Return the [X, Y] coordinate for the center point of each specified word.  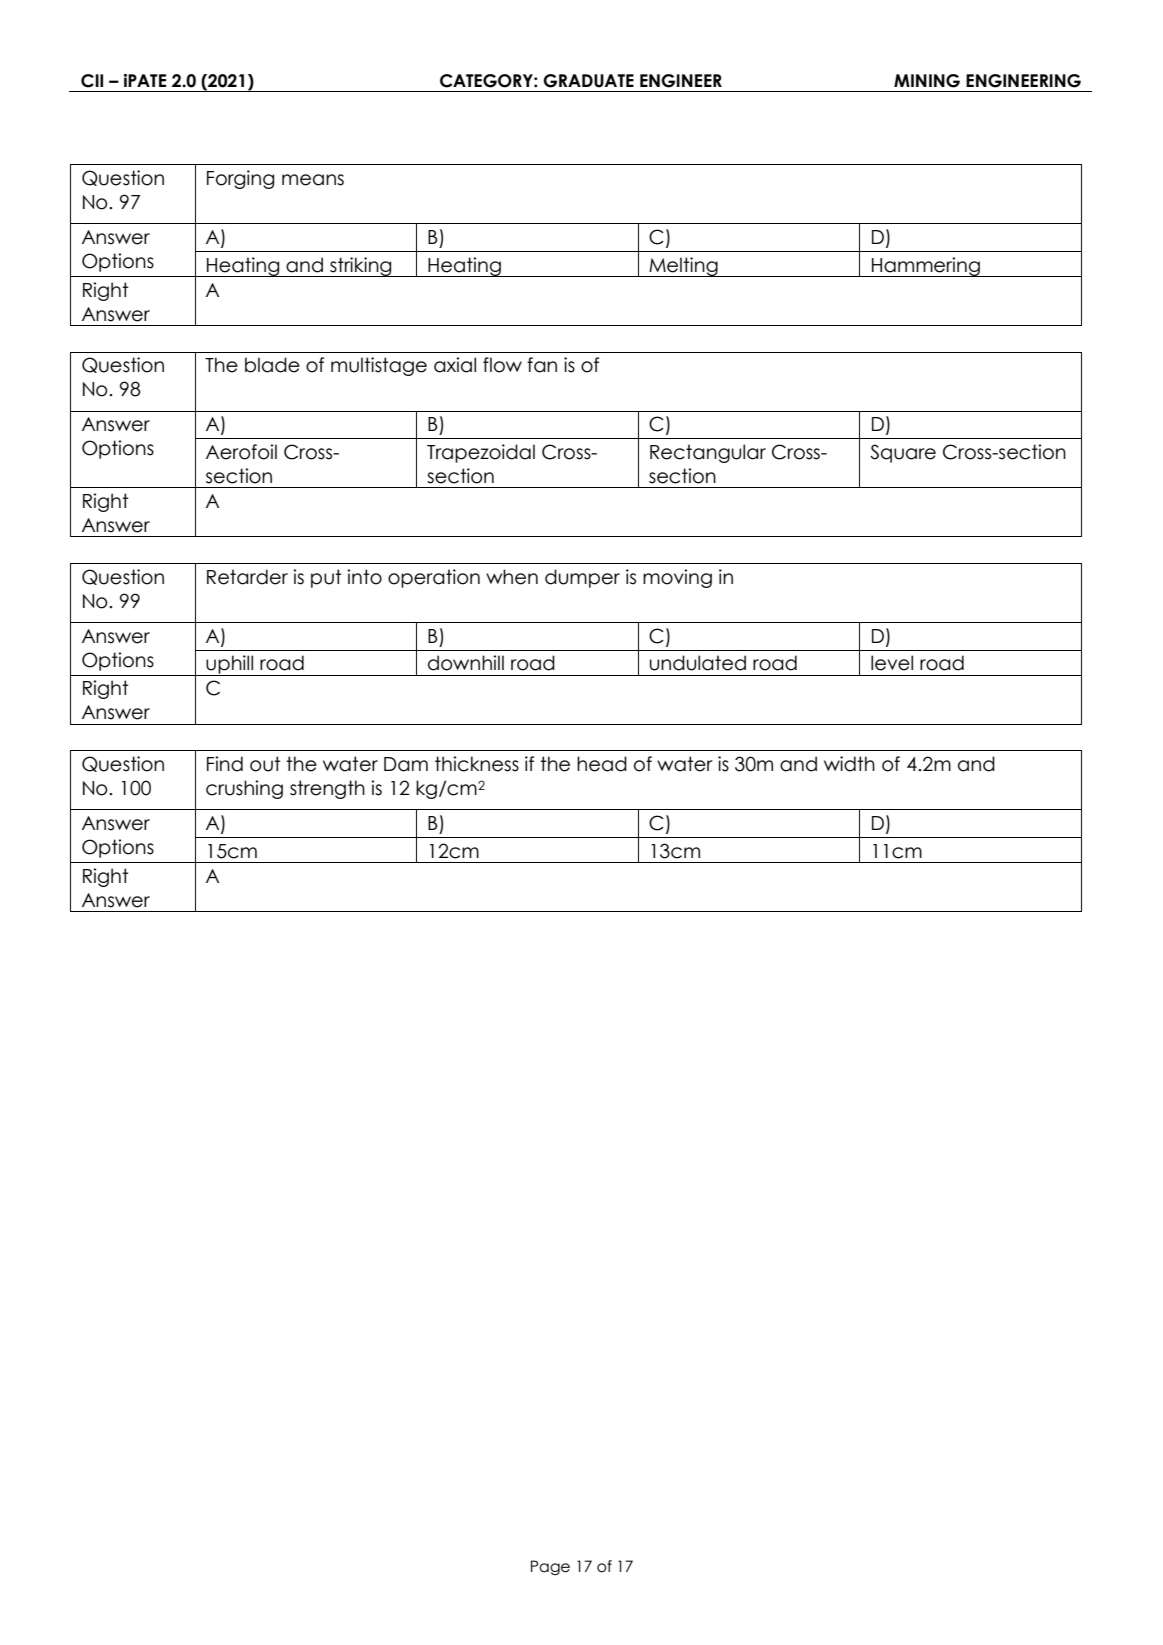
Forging [240, 179]
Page [550, 1567]
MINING [927, 81]
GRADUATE [588, 81]
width [849, 764]
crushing [244, 789]
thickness [477, 764]
